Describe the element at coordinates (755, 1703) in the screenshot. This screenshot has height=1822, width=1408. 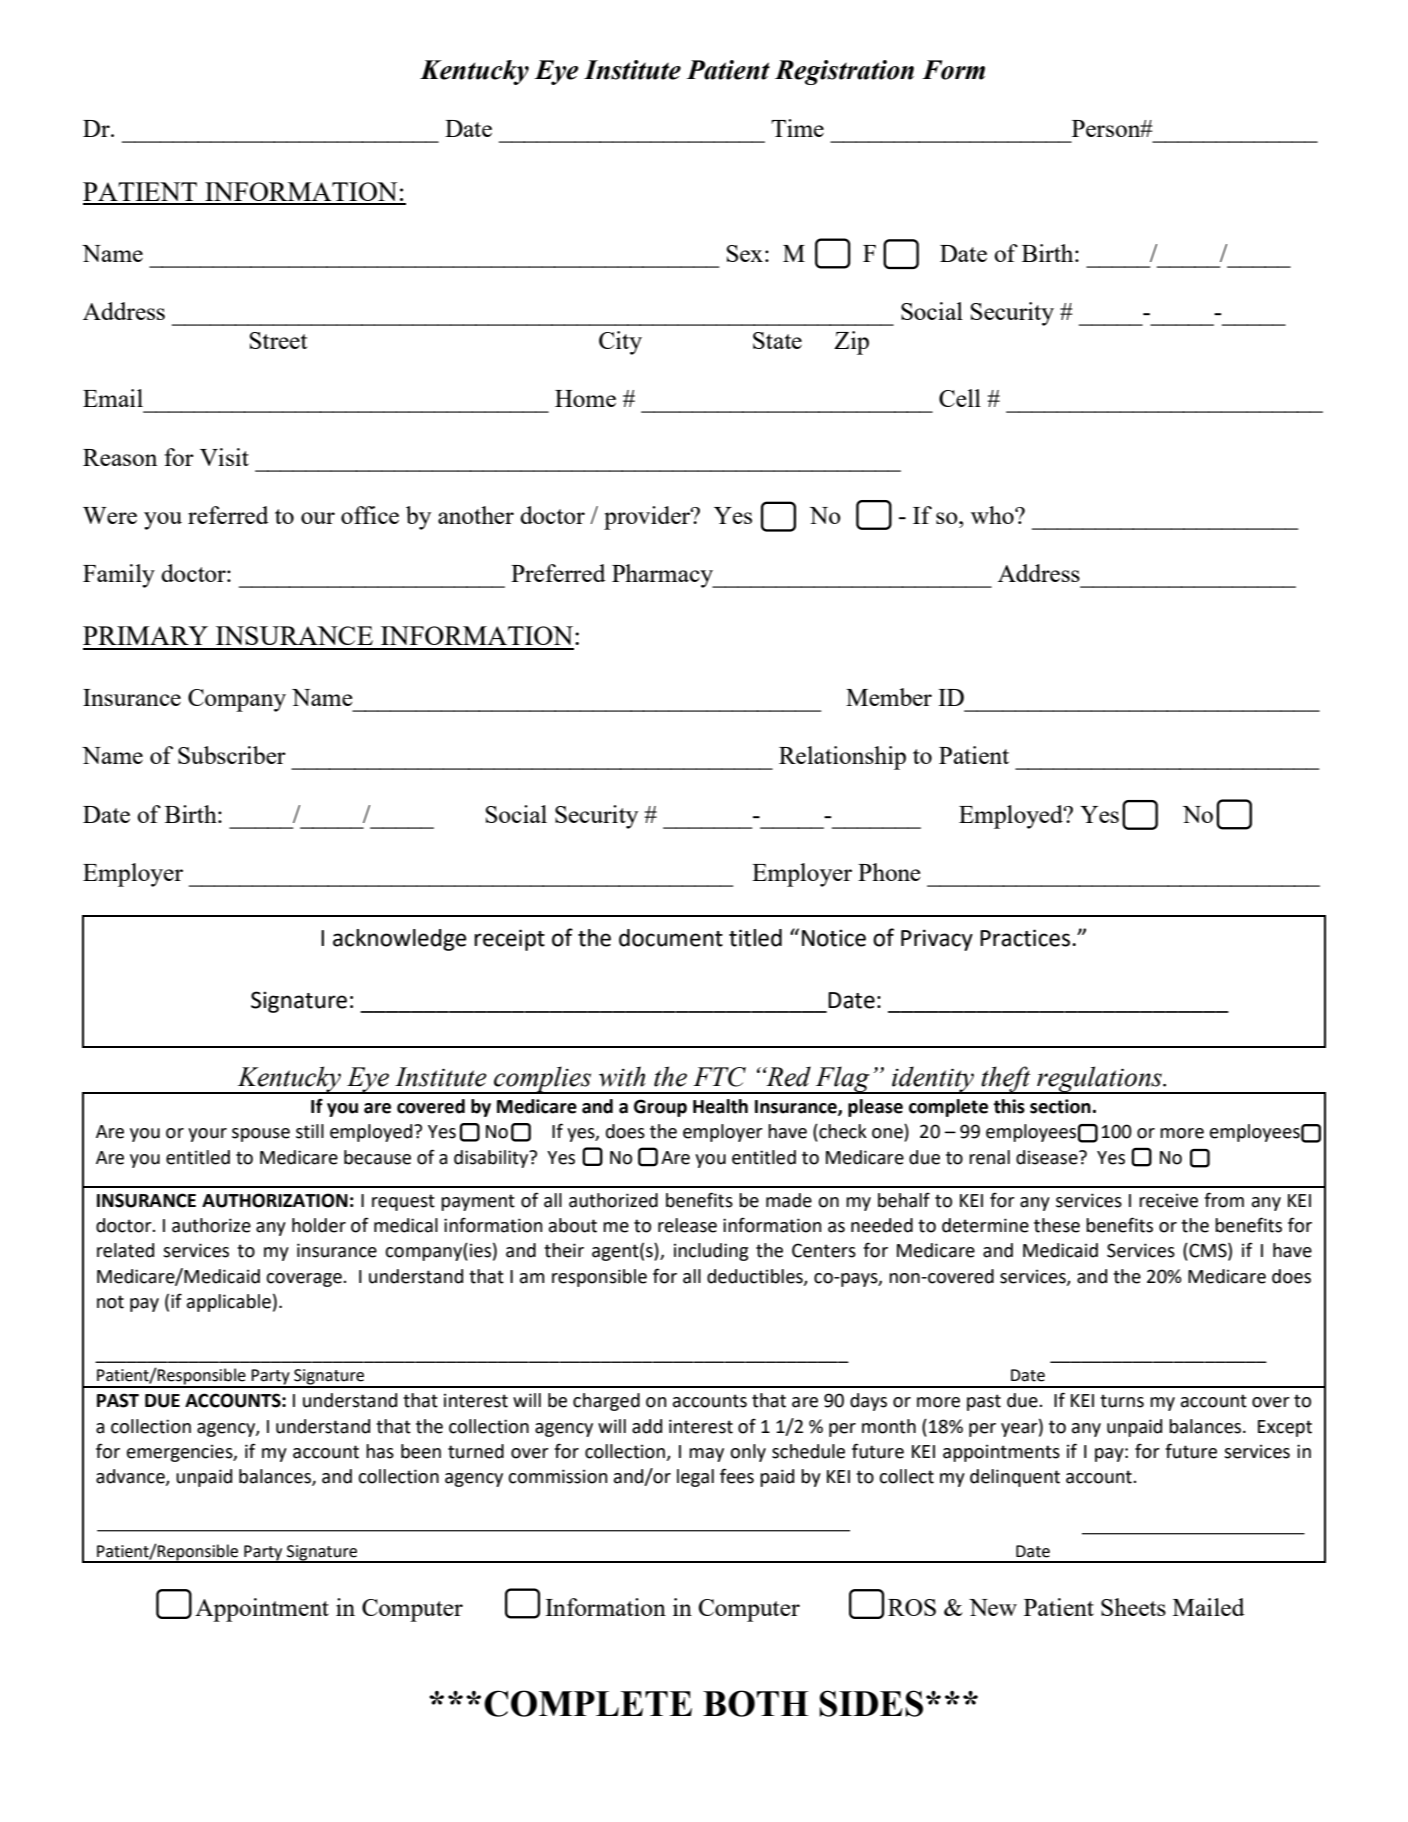
I see `BOTH` at that location.
